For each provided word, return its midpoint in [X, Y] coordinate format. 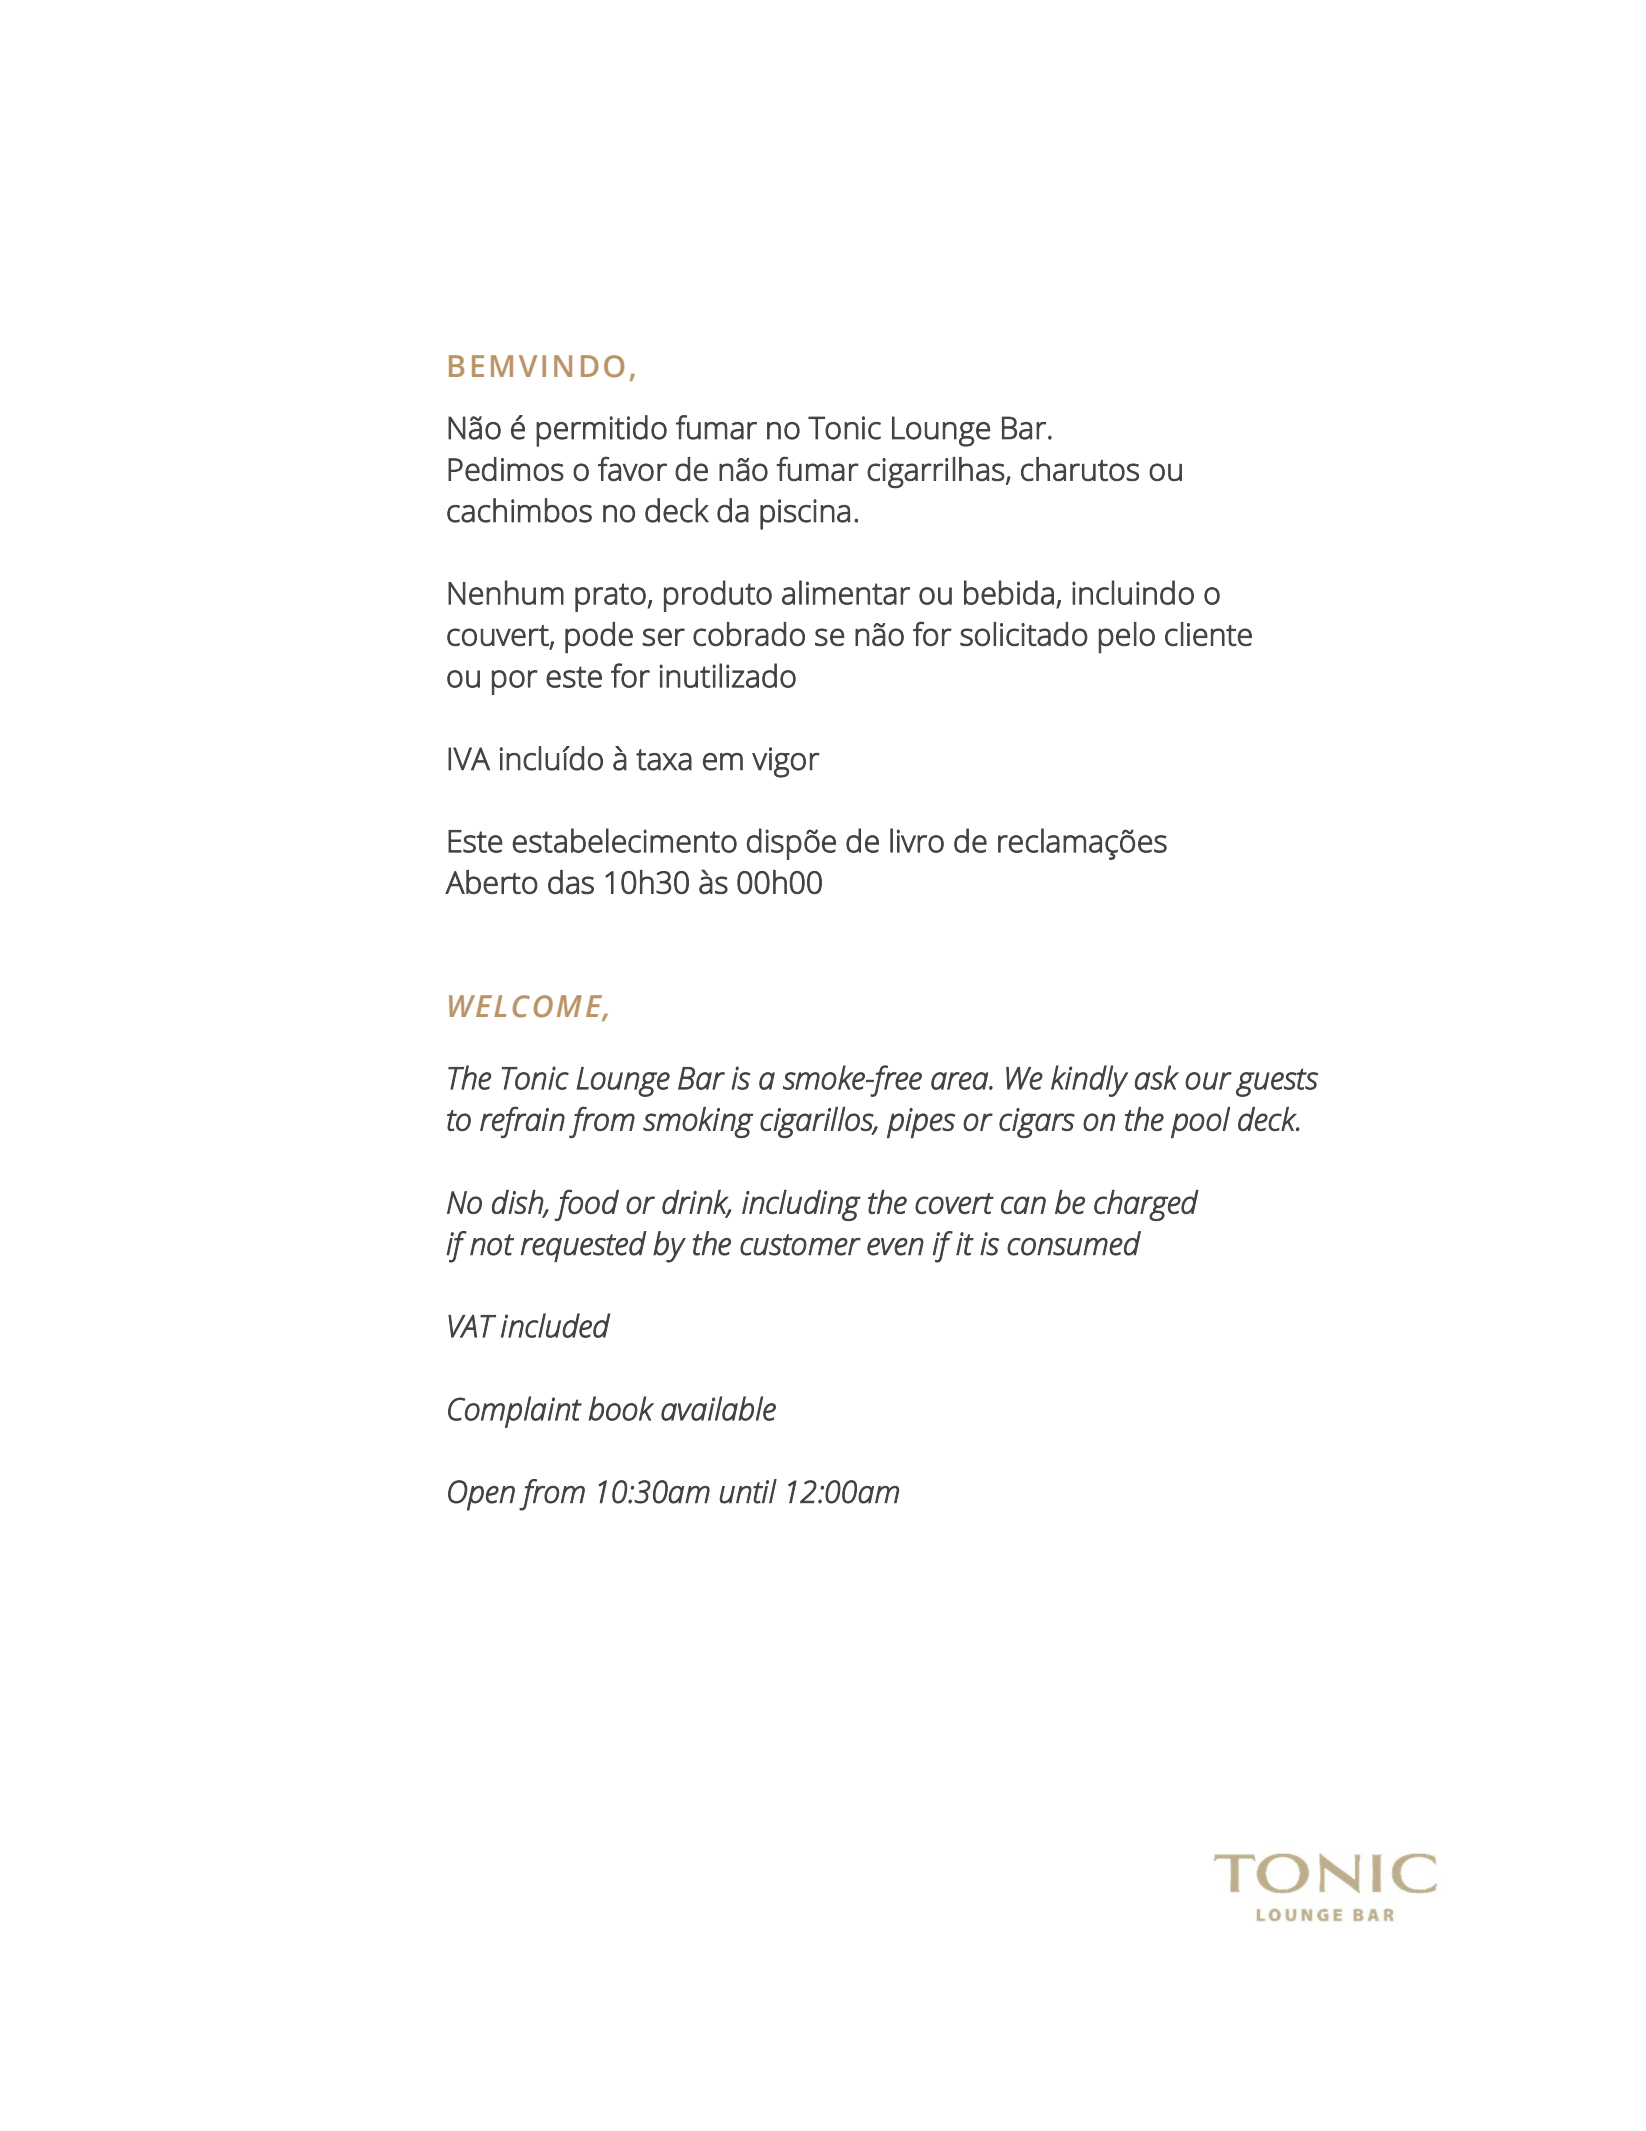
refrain [522, 1122]
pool [1200, 1122]
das [571, 882]
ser [663, 637]
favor [632, 468]
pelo [1127, 637]
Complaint [515, 1412]
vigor [786, 762]
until [748, 1491]
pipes [921, 1123]
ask [1157, 1077]
